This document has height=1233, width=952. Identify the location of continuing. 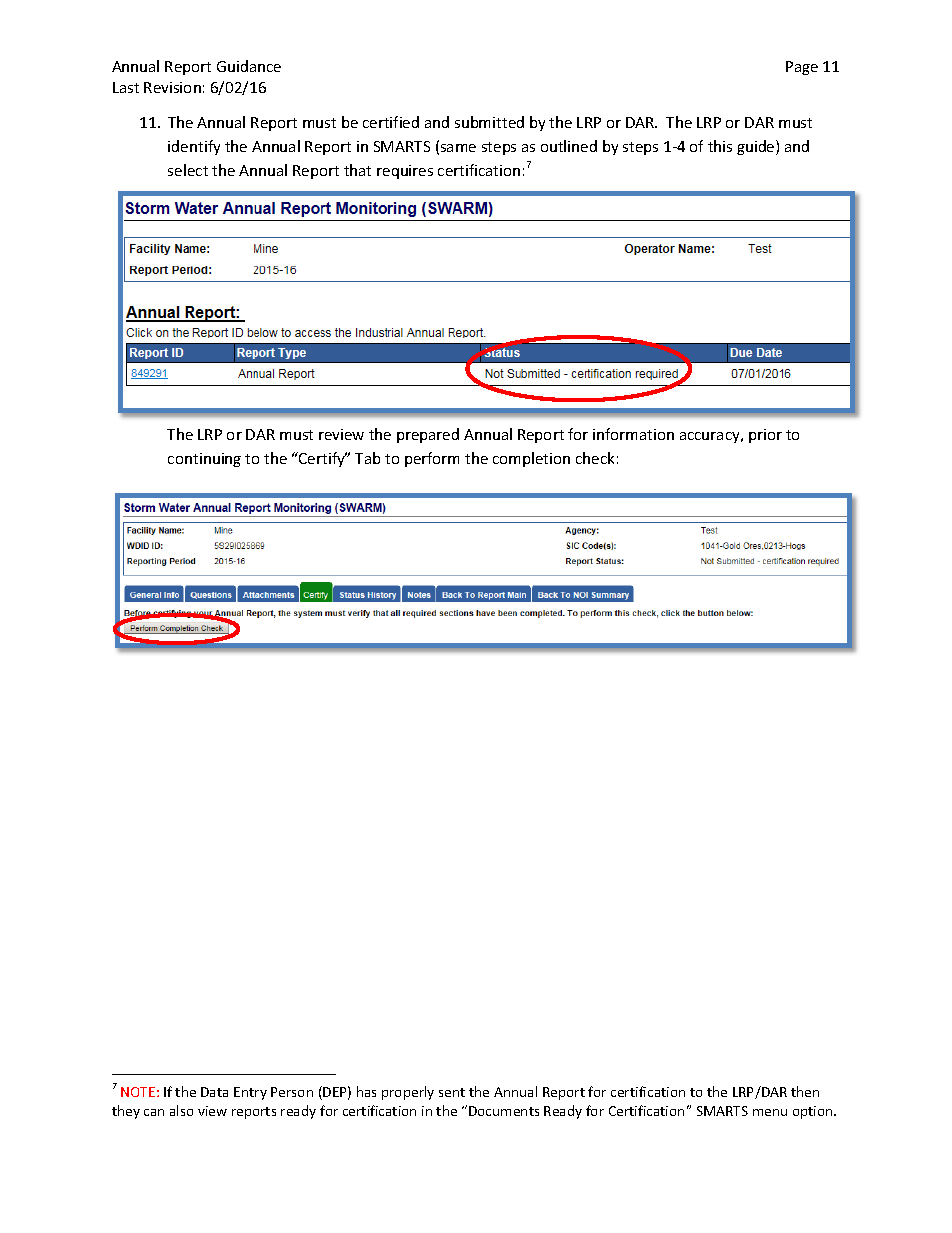
(204, 460).
